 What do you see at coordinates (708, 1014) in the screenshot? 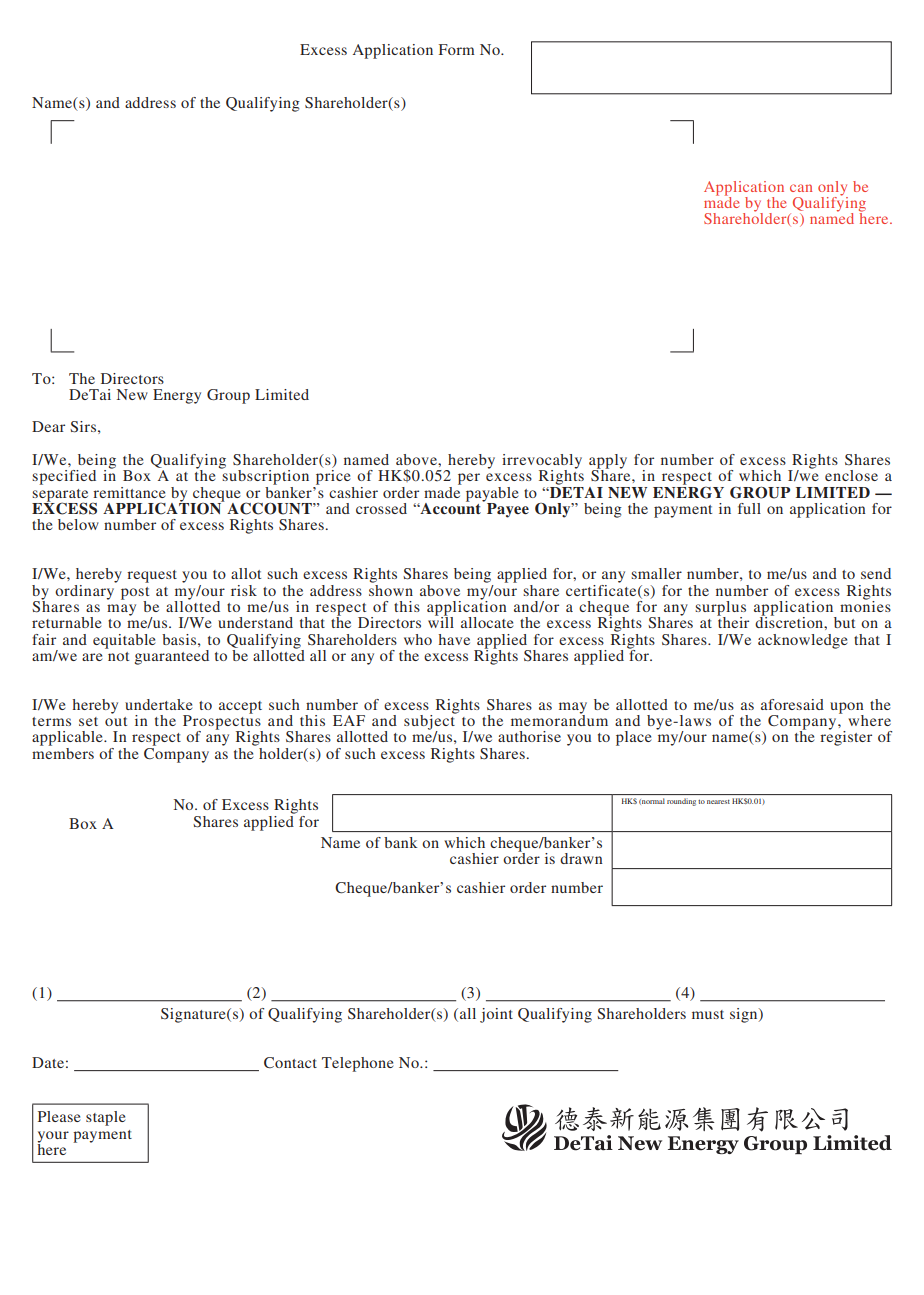
I see `must` at bounding box center [708, 1014].
